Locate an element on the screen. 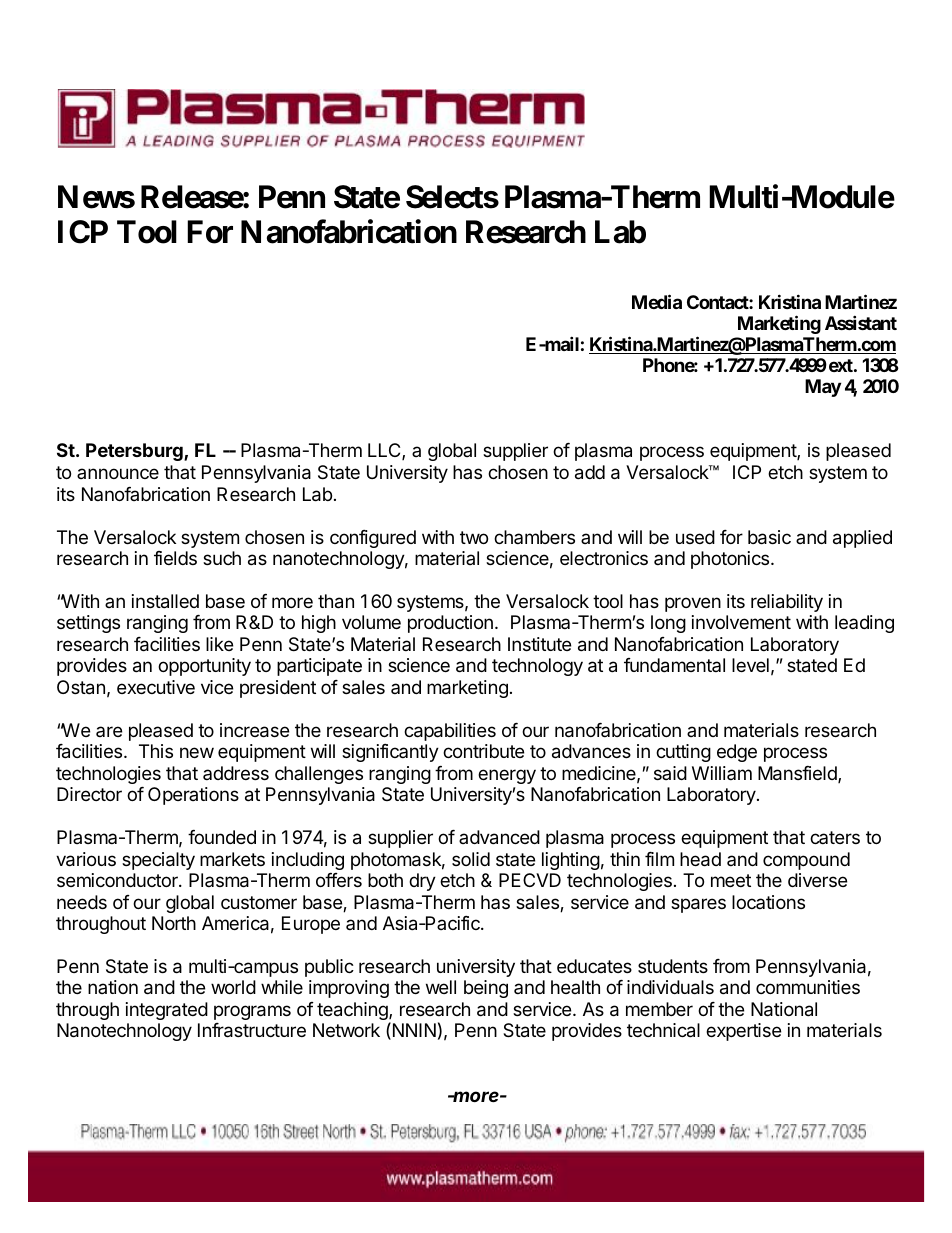 Image resolution: width=952 pixels, height=1233 pixels. Mansfield is located at coordinates (798, 774).
